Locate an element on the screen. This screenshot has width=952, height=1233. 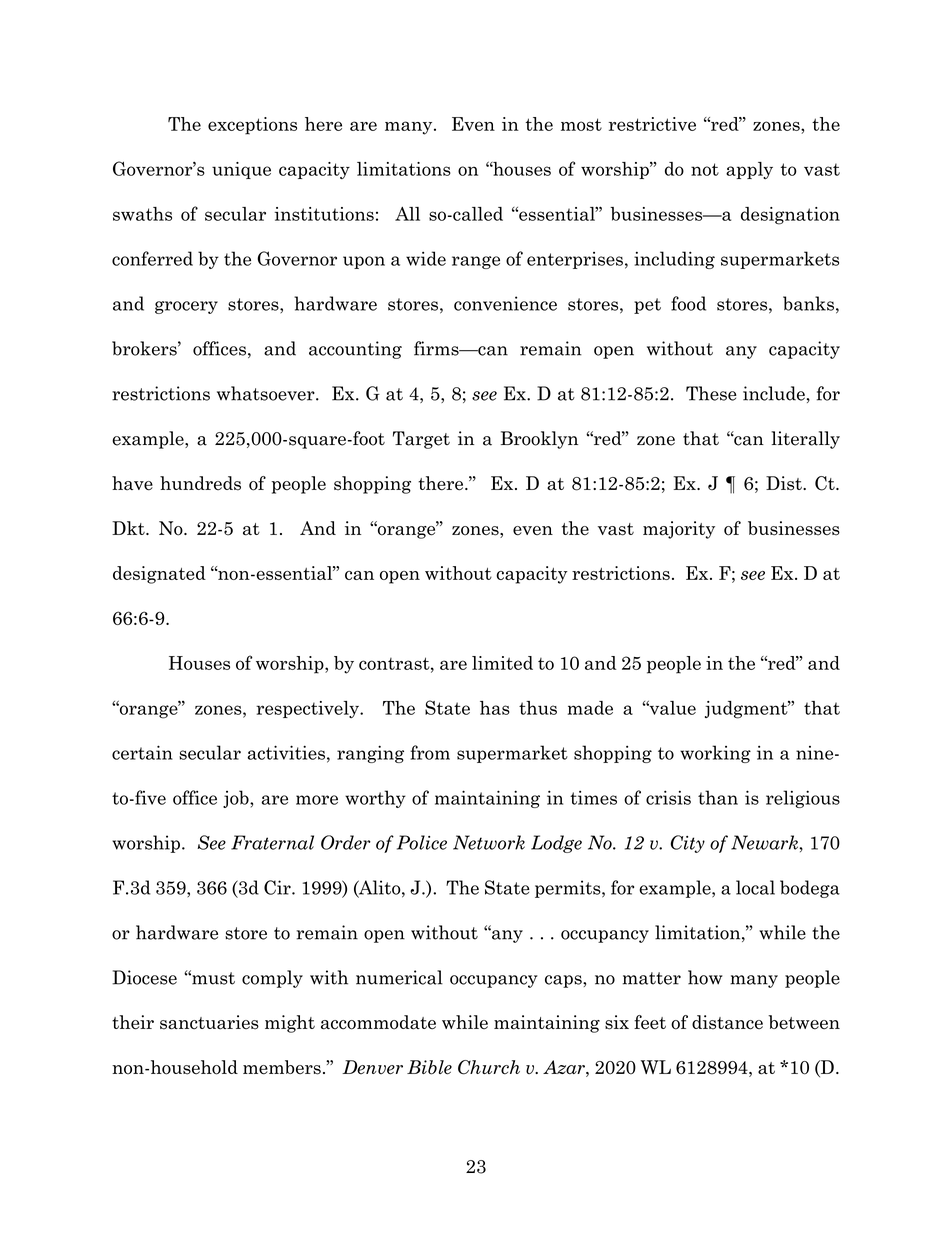
from is located at coordinates (430, 752).
